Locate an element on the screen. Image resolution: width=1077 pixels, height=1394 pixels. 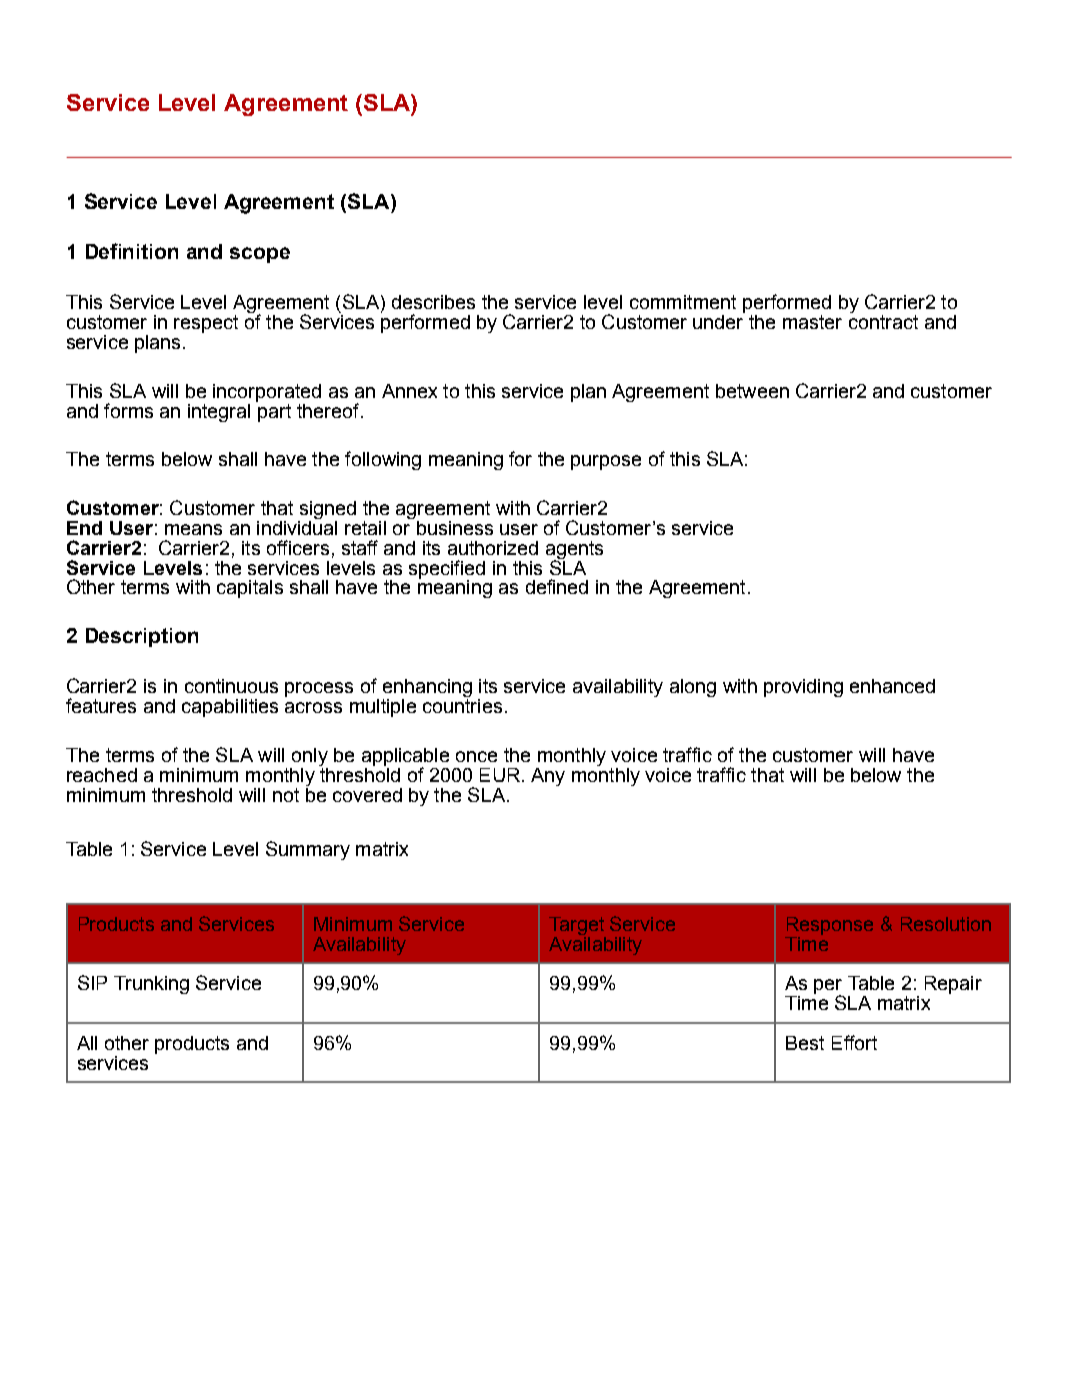
integral is located at coordinates (219, 413).
